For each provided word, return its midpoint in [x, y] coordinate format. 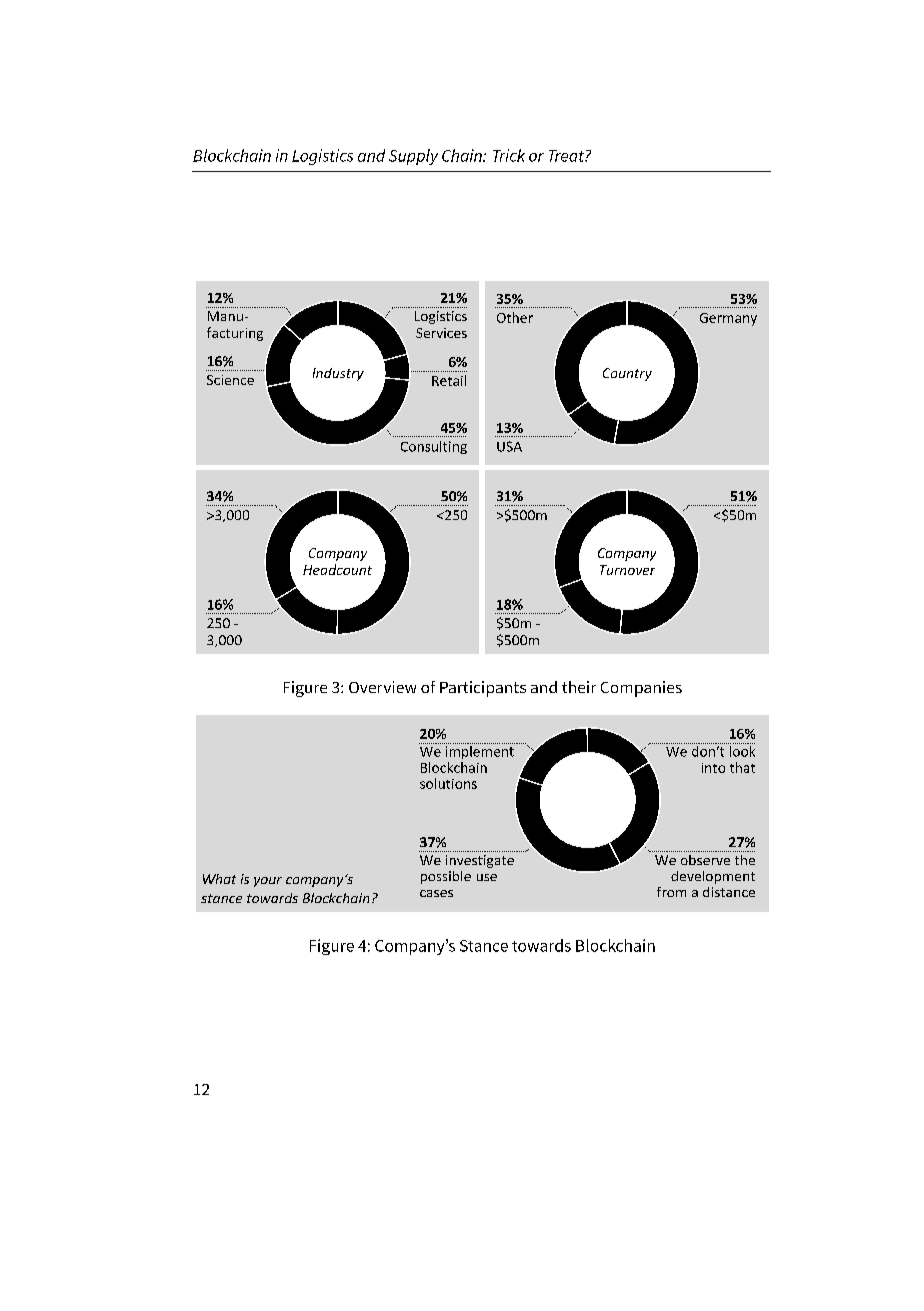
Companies [641, 689]
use [487, 877]
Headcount [337, 569]
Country [627, 374]
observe [705, 860]
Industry [338, 374]
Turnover [627, 570]
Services [441, 333]
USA [509, 446]
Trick [509, 155]
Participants [483, 689]
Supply [413, 157]
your [268, 882]
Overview [382, 687]
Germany [728, 319]
